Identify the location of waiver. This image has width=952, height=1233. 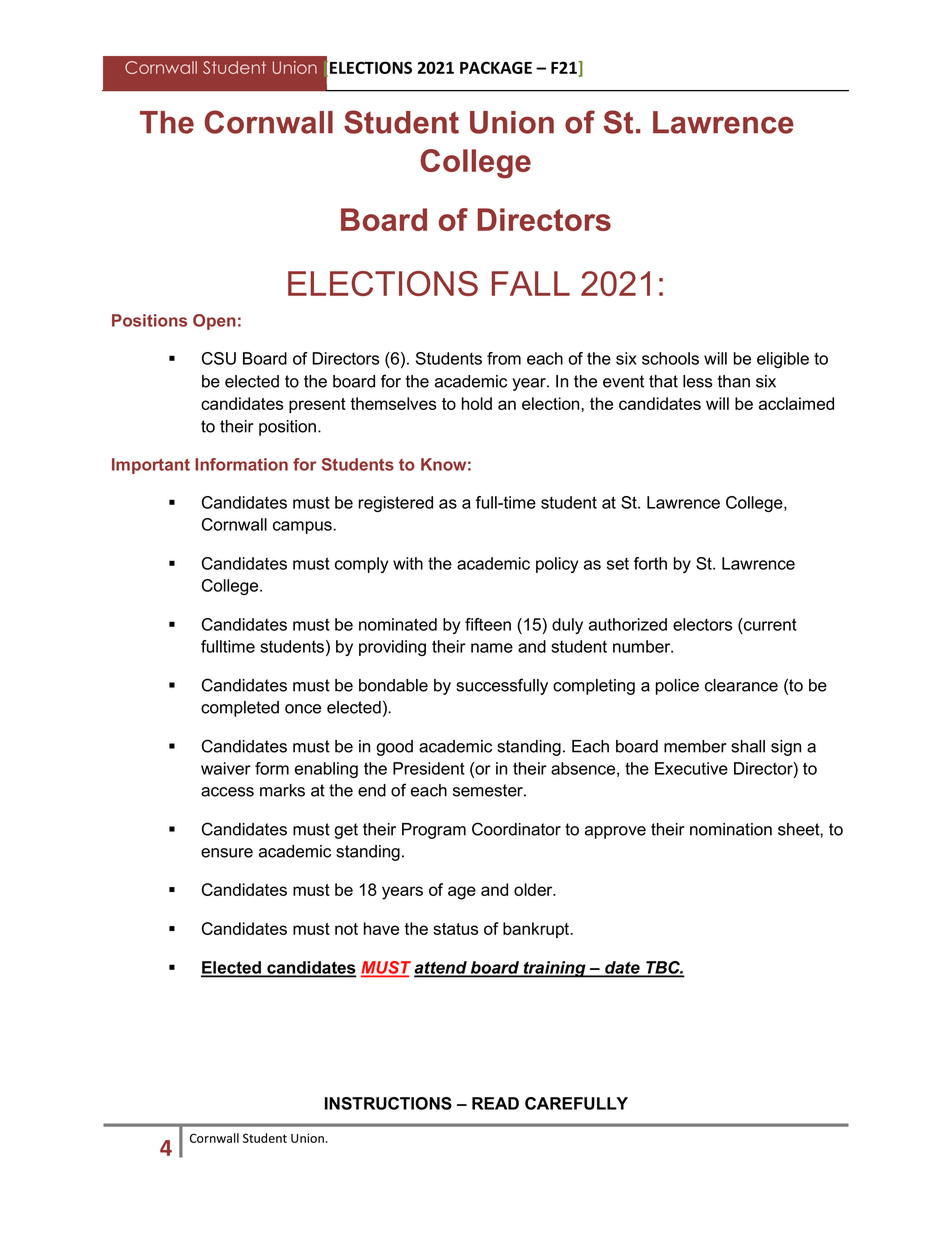
(226, 768).
